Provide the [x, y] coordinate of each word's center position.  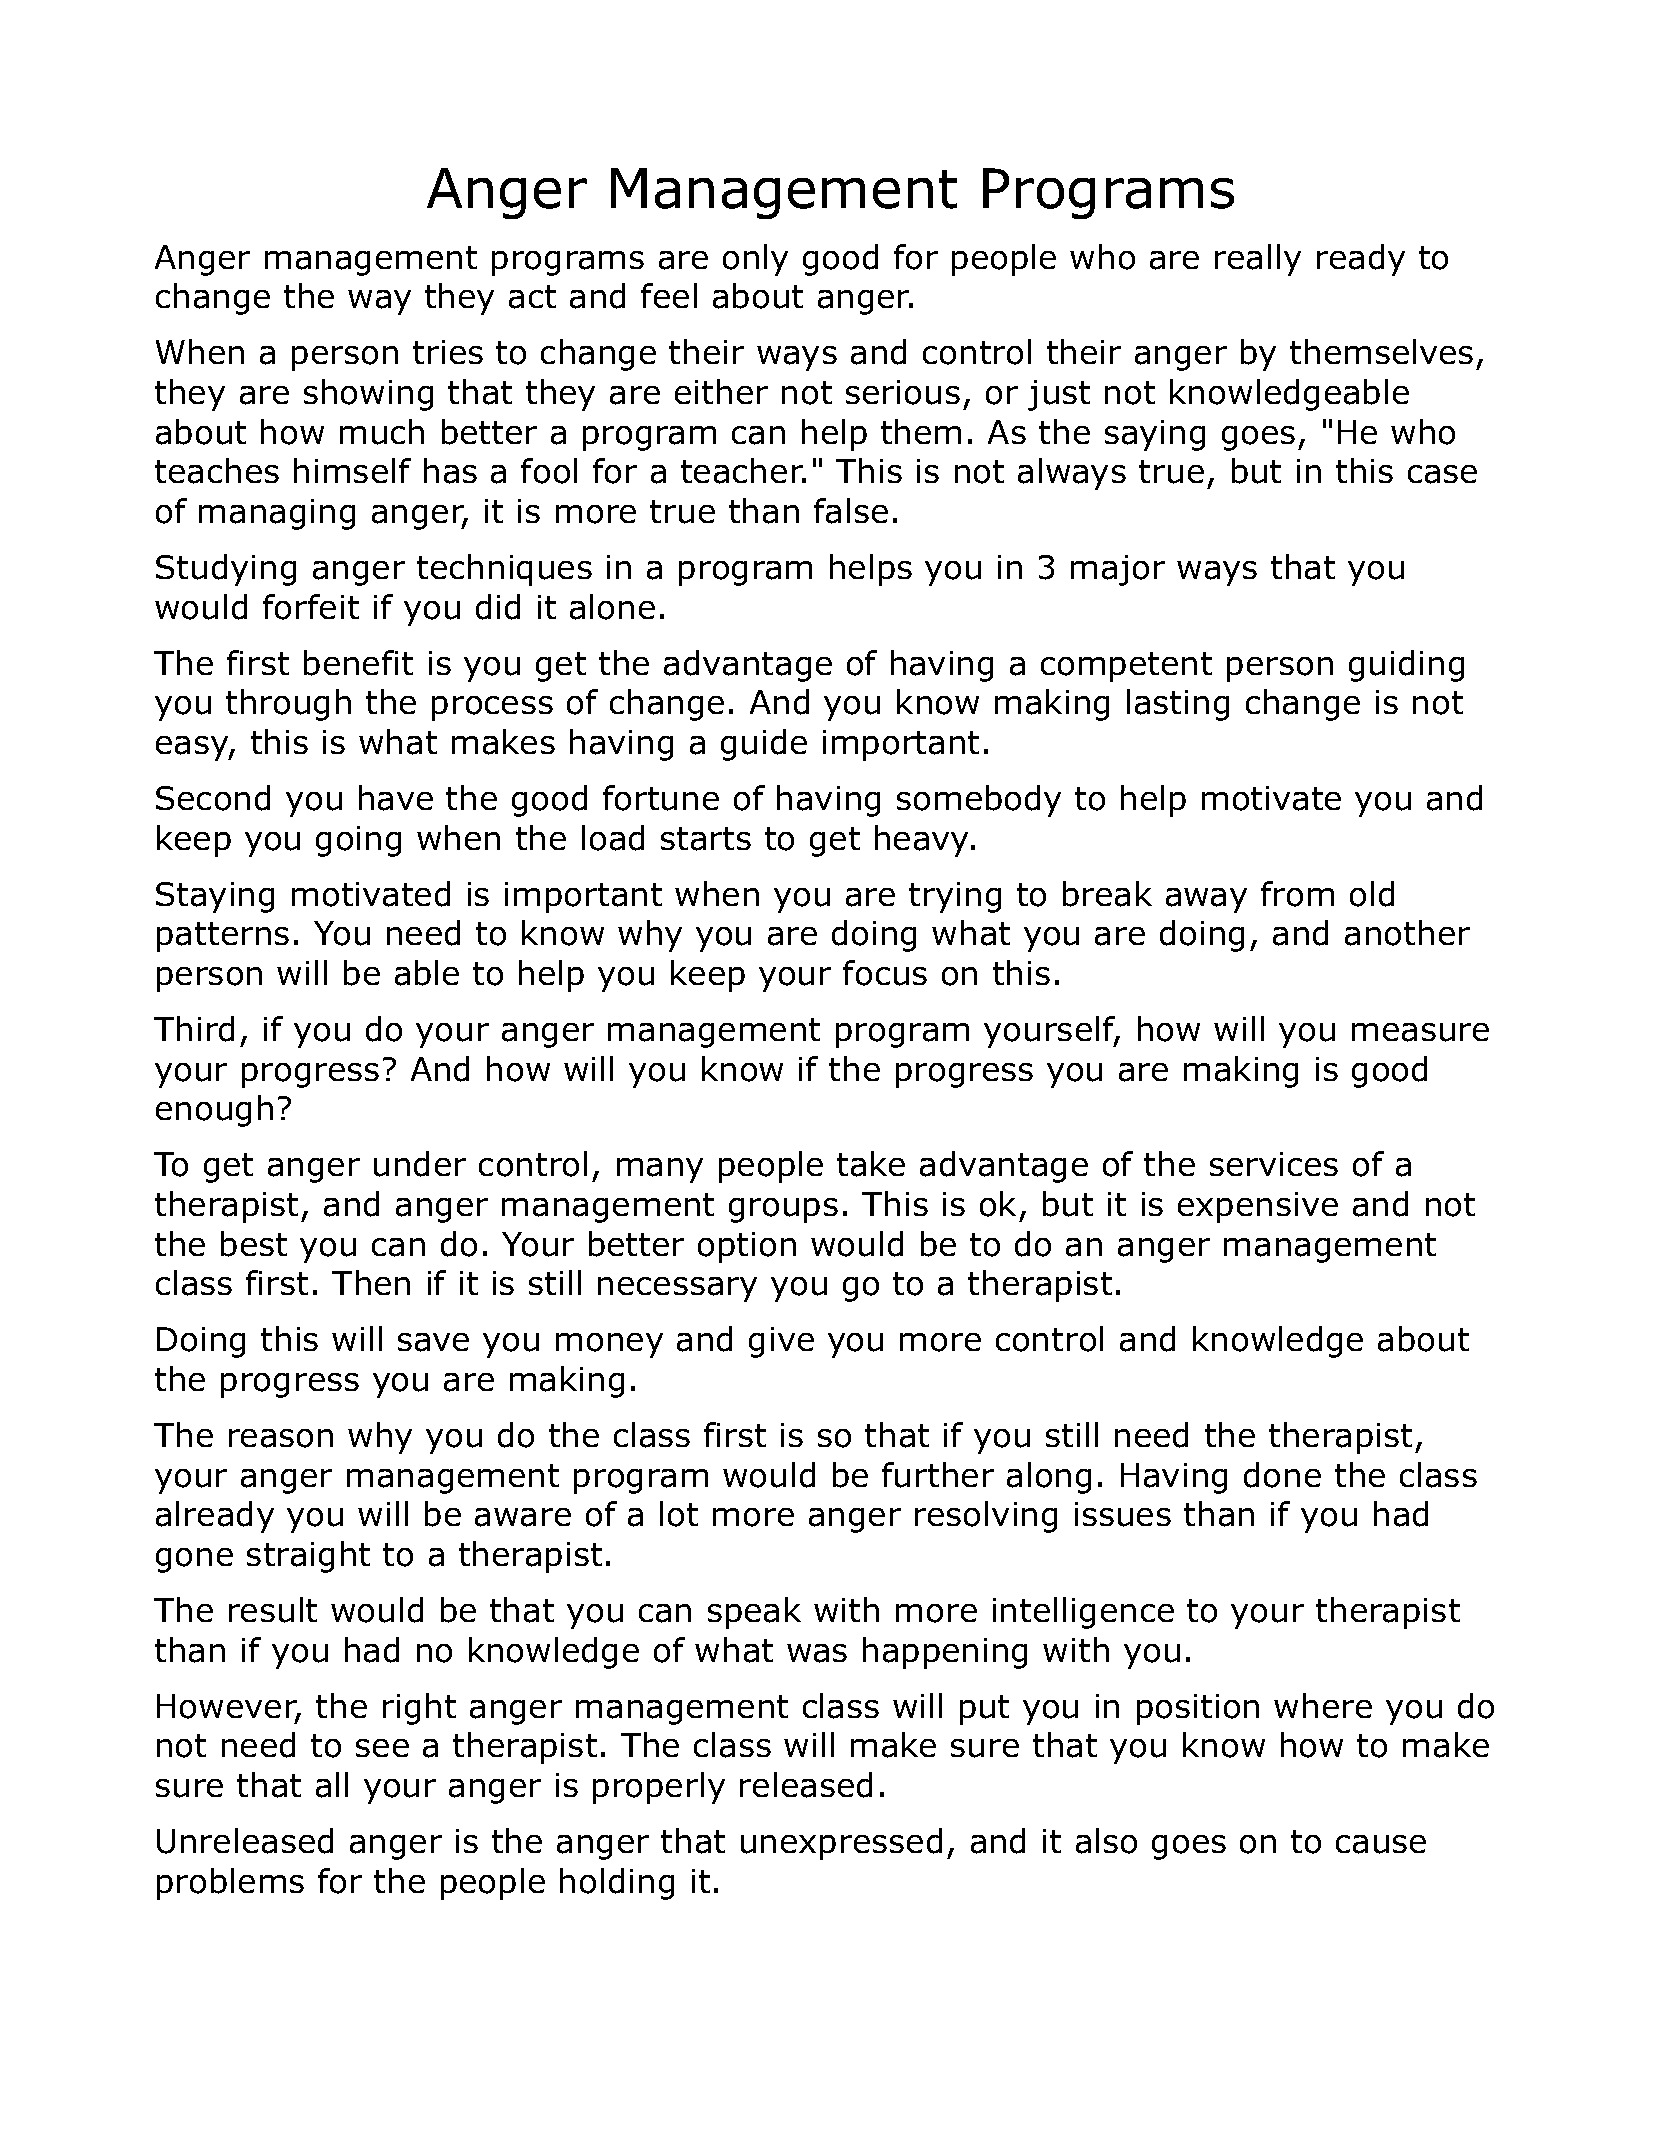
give [781, 1342]
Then [371, 1282]
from [1297, 894]
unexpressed [841, 1844]
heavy [923, 841]
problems [230, 1884]
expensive [1258, 1207]
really [1258, 260]
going [358, 841]
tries [448, 352]
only [755, 260]
